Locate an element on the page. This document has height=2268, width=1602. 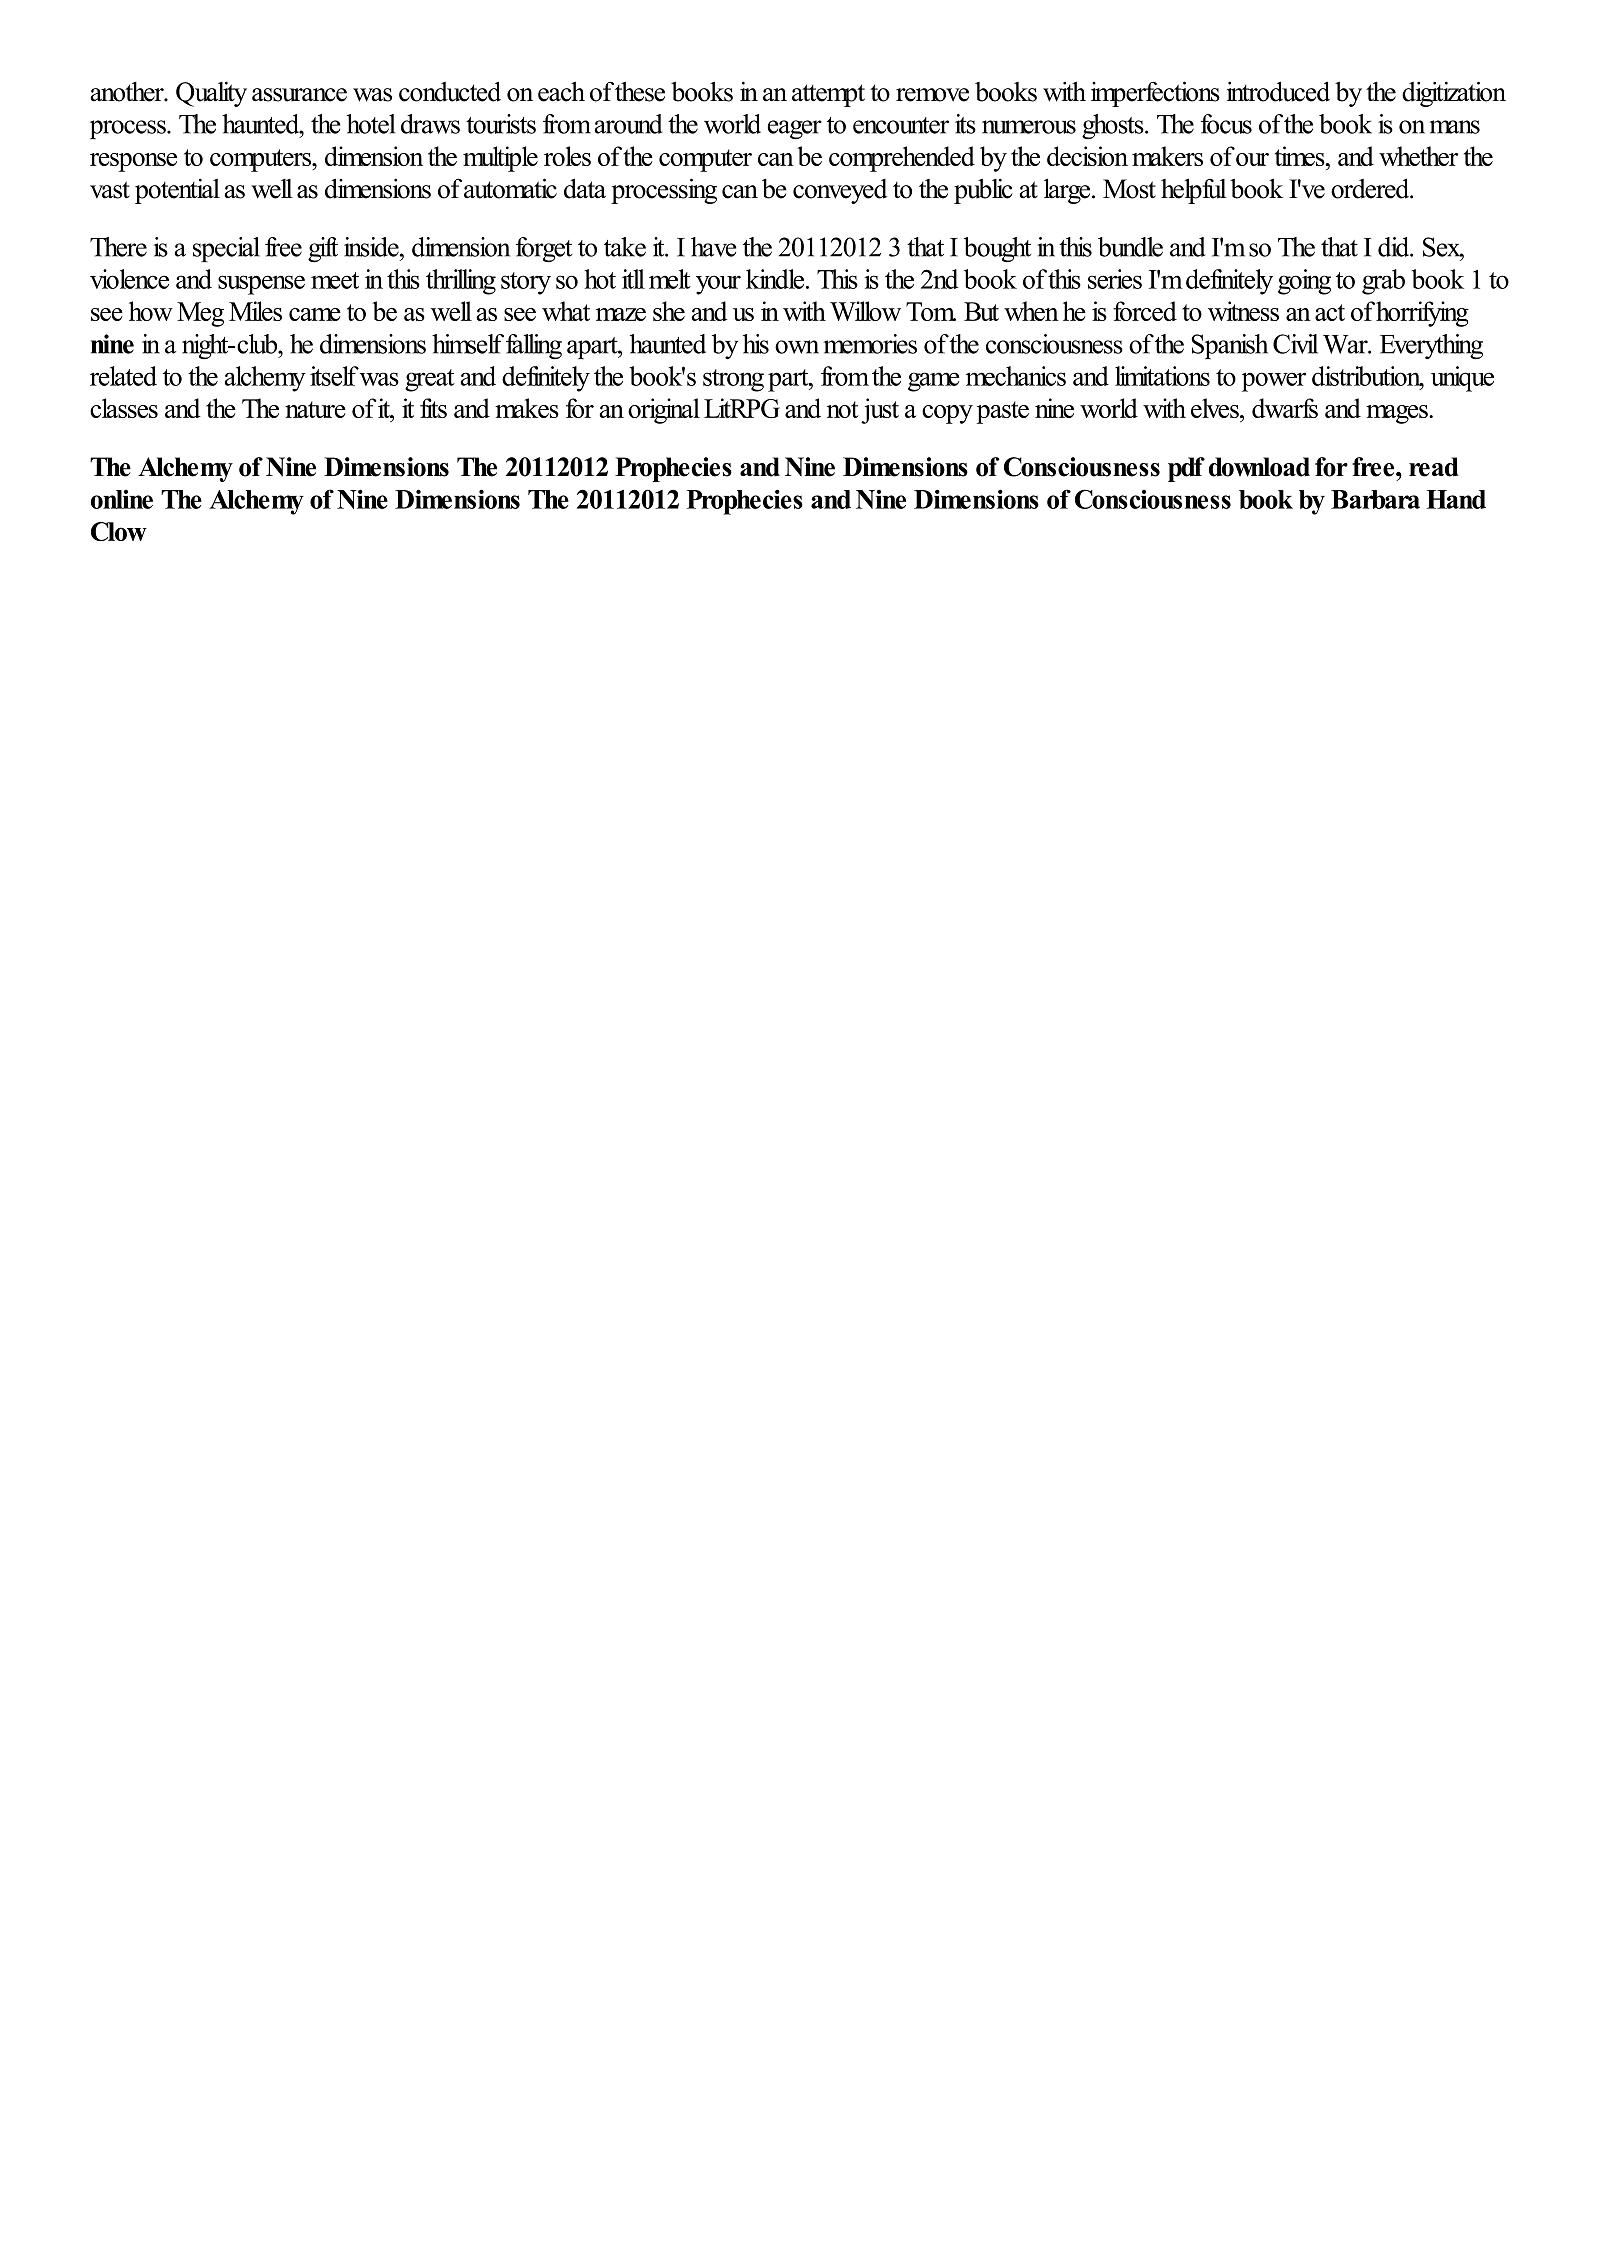
attempt is located at coordinates (828, 95).
